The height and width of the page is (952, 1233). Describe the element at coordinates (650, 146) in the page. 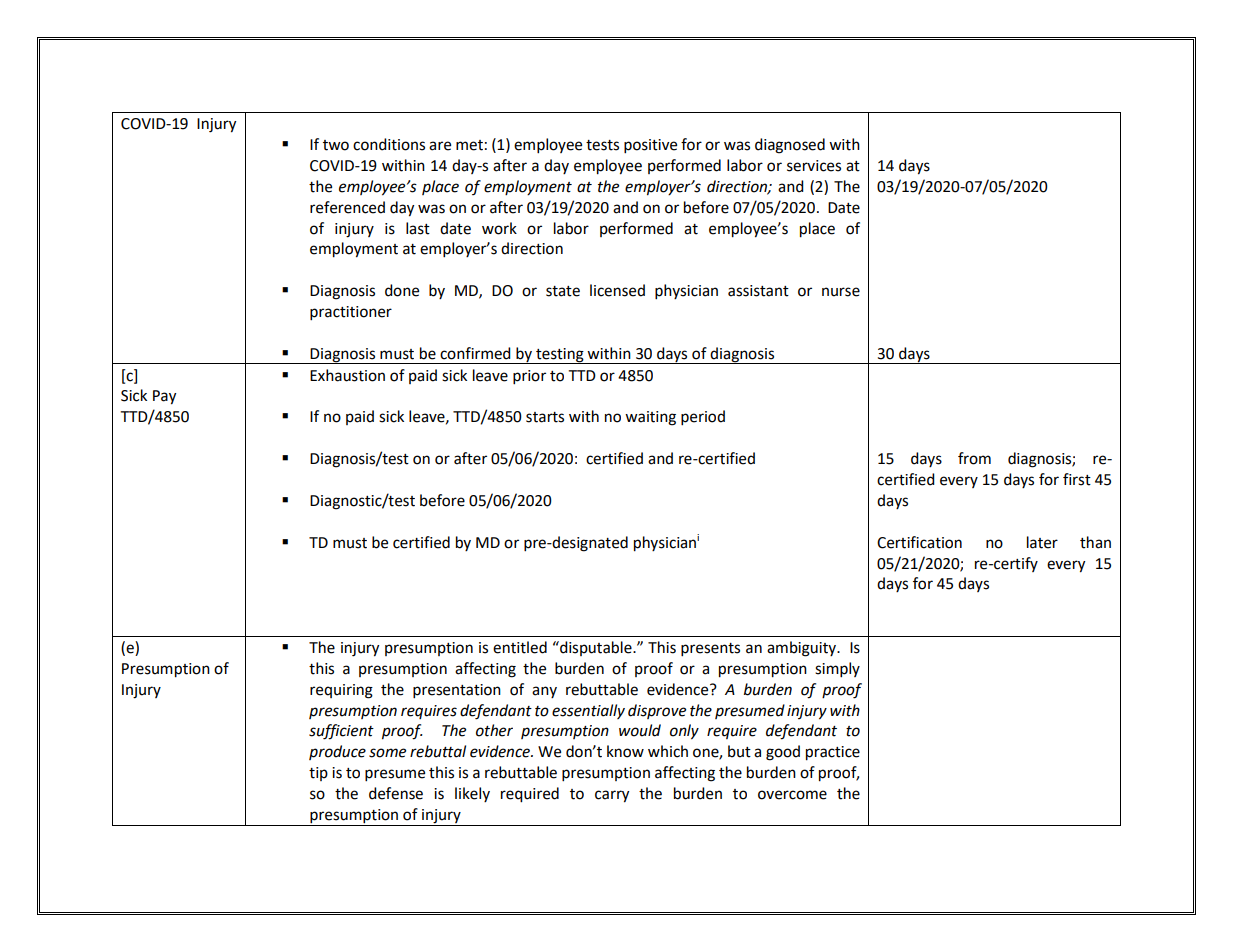

I see `positive` at that location.
